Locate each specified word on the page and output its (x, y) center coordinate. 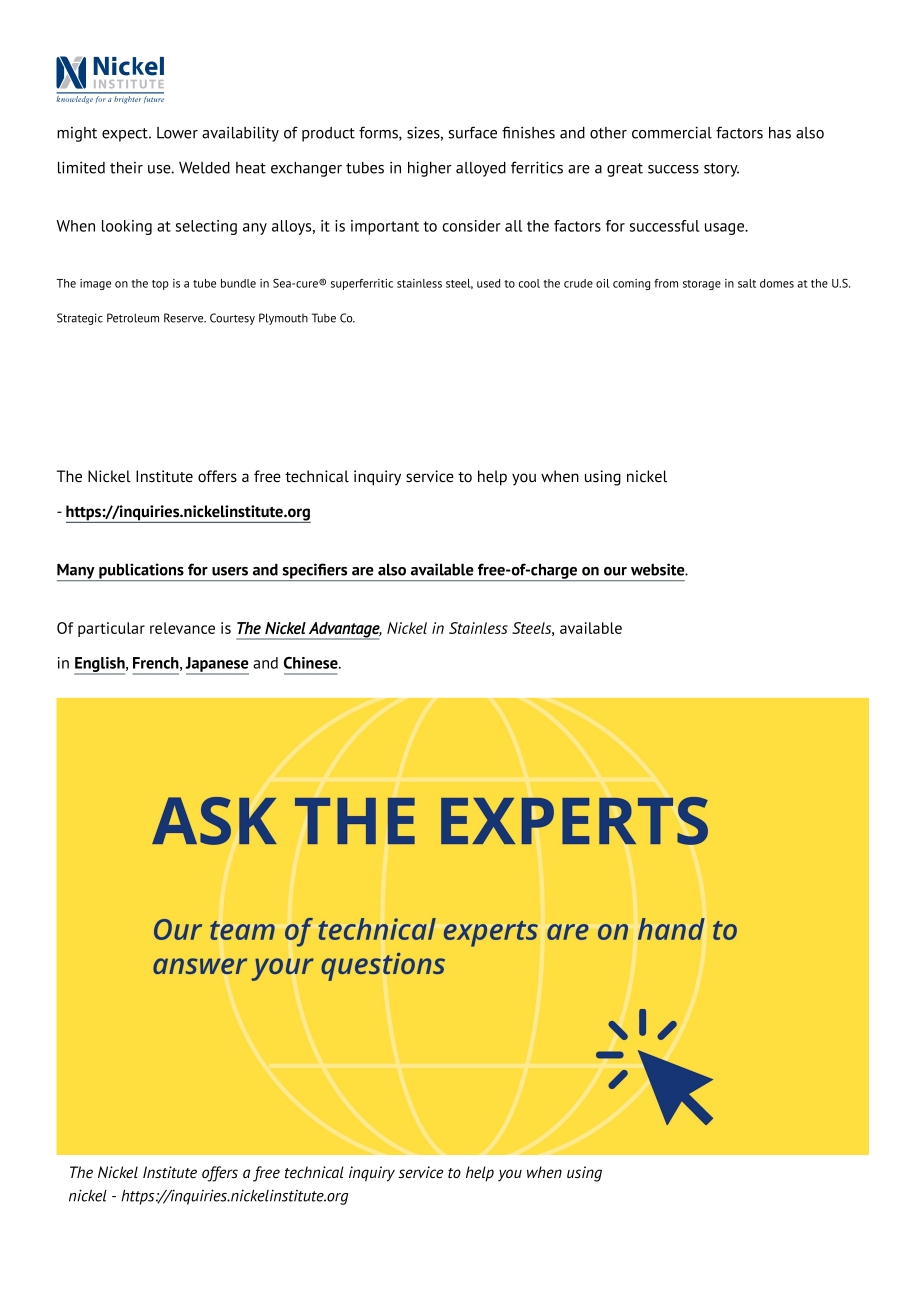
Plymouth (283, 319)
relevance (182, 628)
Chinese (312, 663)
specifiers (315, 572)
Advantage (344, 631)
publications (141, 572)
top (160, 285)
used (488, 283)
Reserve (185, 318)
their (126, 168)
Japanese (217, 665)
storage (702, 285)
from (666, 283)
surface (472, 132)
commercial (672, 132)
